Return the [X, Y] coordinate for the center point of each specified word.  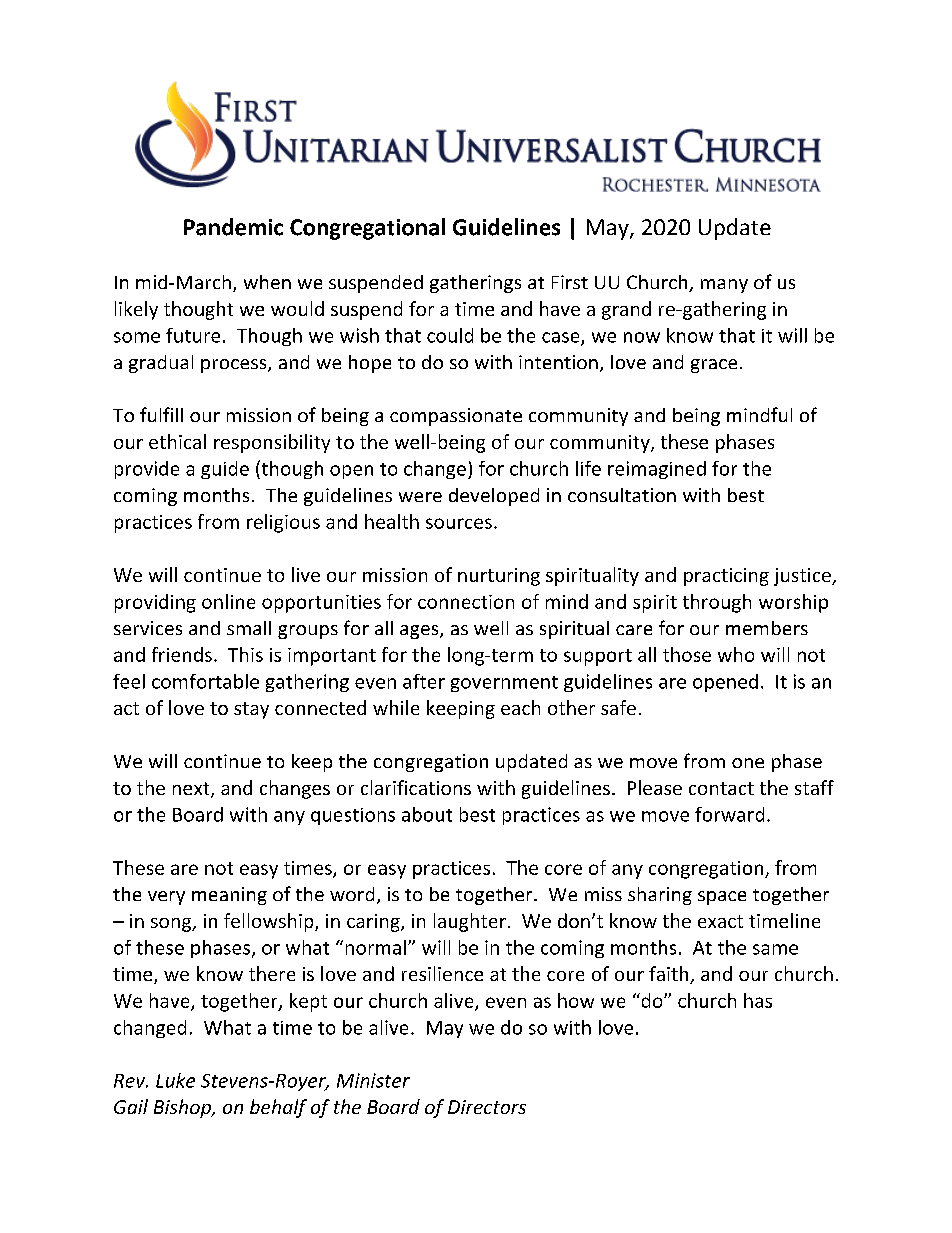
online [228, 601]
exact [720, 921]
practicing [726, 577]
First [570, 282]
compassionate [456, 417]
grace [714, 366]
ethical [177, 441]
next [192, 790]
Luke [175, 1080]
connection [466, 602]
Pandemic [233, 227]
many [724, 286]
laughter [470, 922]
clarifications [416, 787]
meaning [229, 896]
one [748, 763]
